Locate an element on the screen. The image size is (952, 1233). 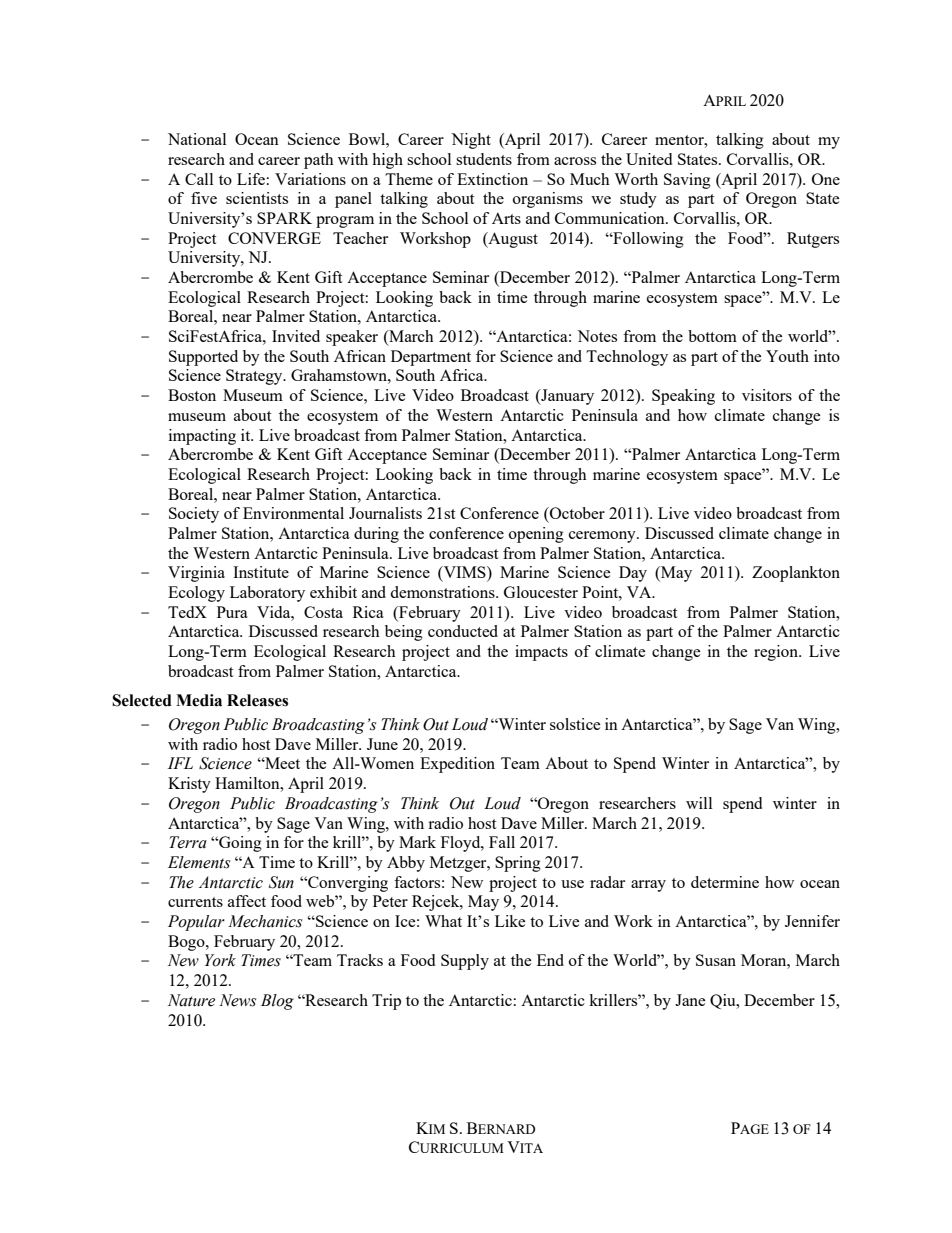
visitors is located at coordinates (767, 395).
